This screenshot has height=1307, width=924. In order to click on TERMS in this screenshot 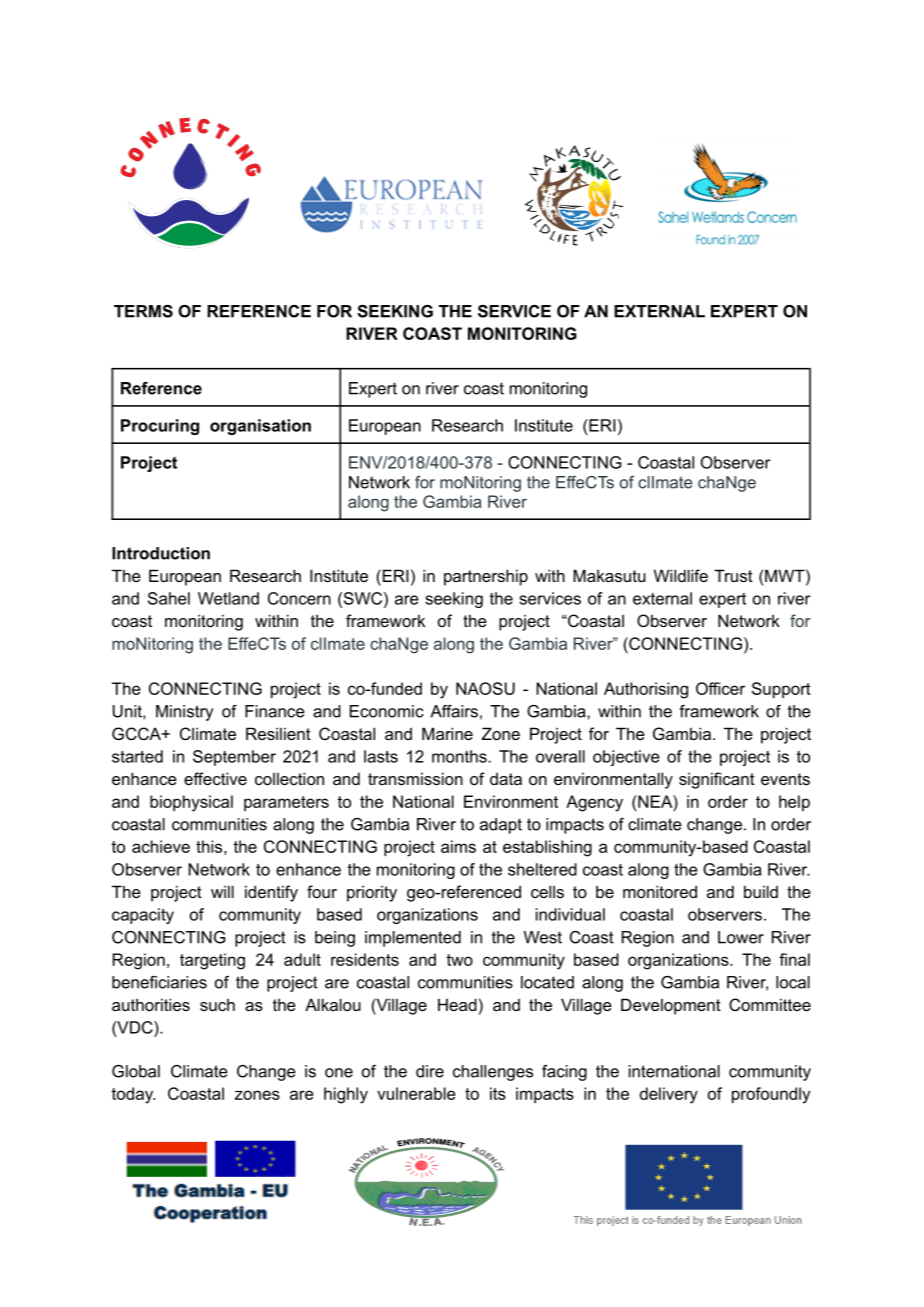, I will do `click(143, 311)`.
